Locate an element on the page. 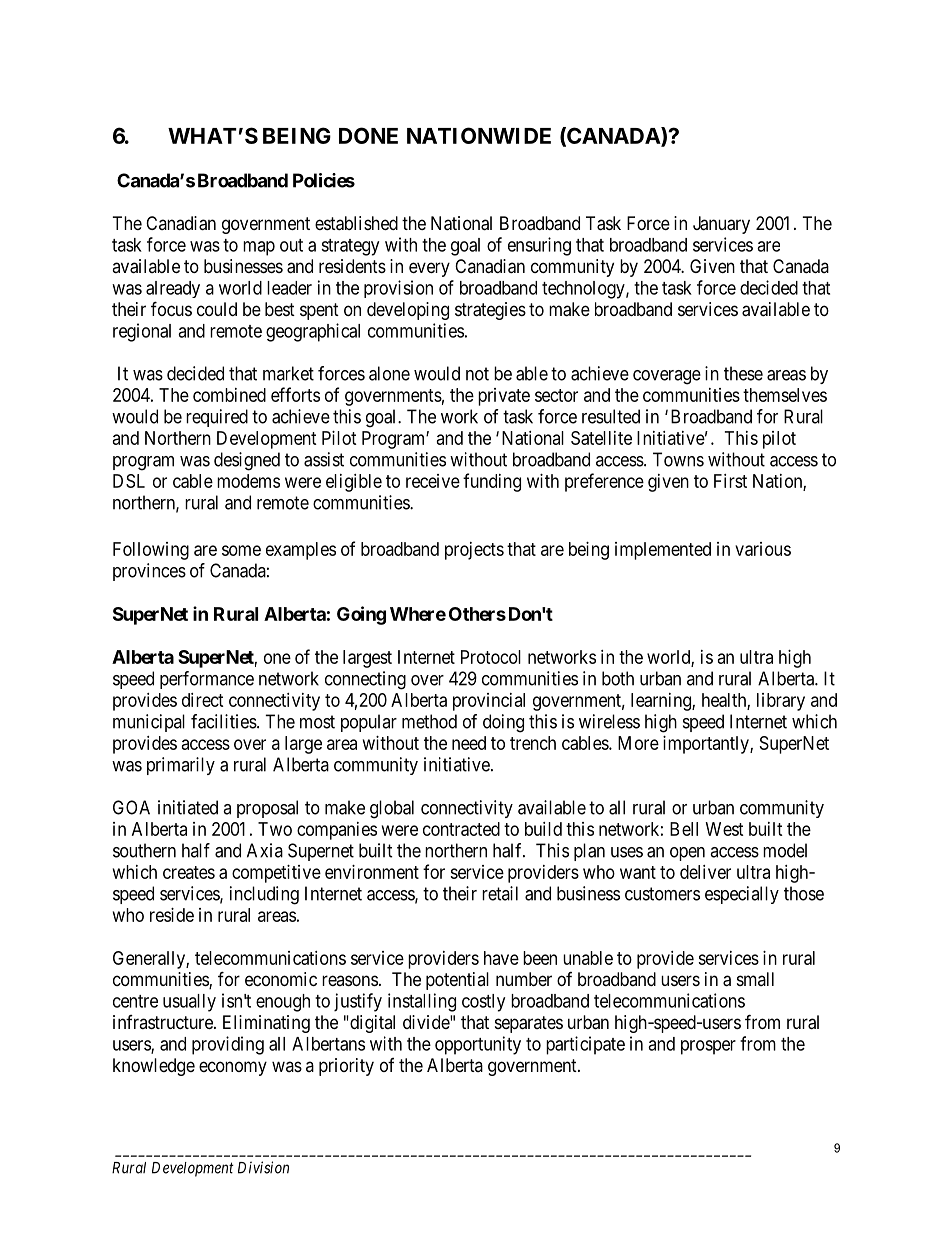 Image resolution: width=952 pixels, height=1233 pixels. need is located at coordinates (469, 743).
